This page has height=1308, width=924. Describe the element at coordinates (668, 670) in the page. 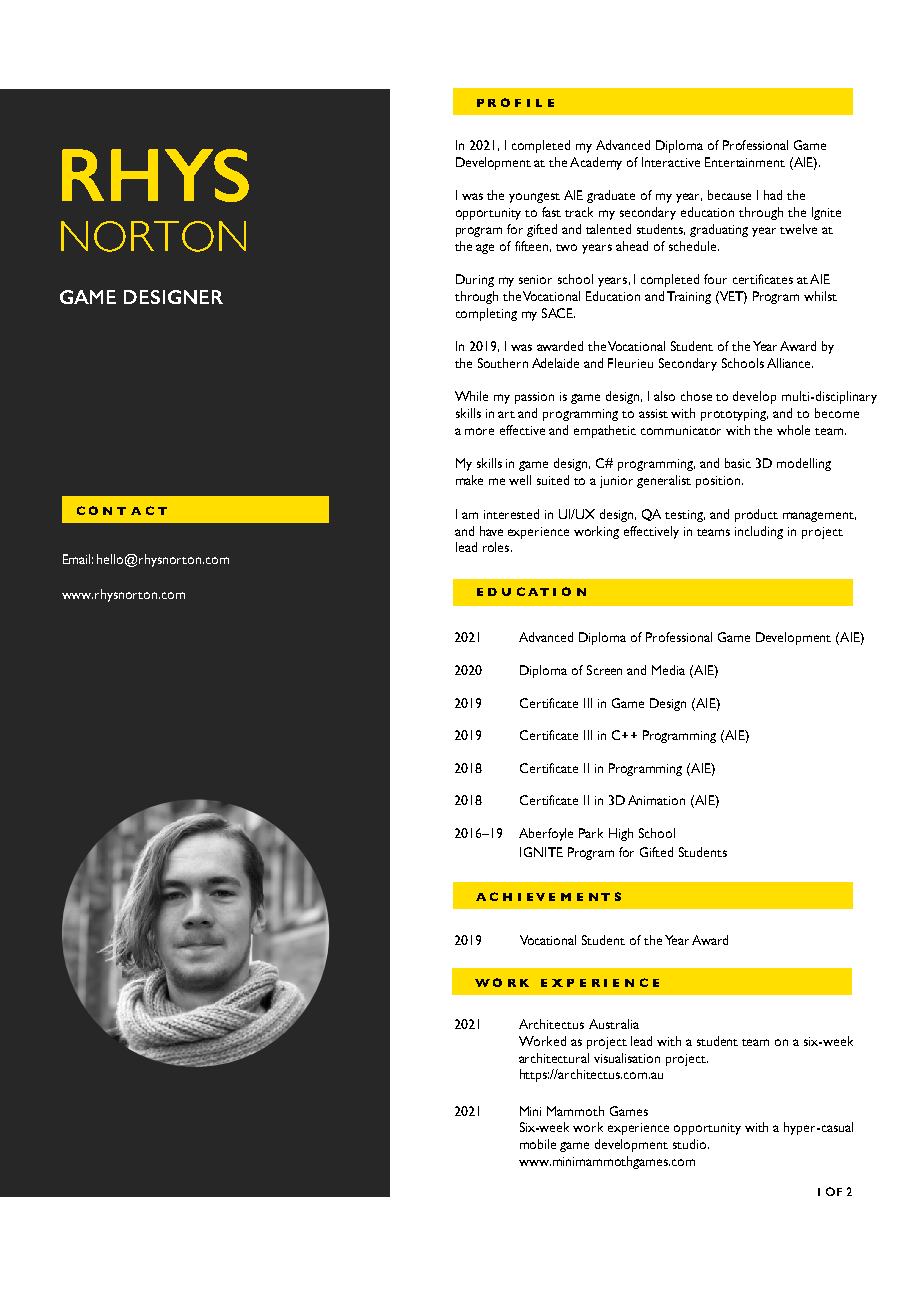

I see `Media` at that location.
